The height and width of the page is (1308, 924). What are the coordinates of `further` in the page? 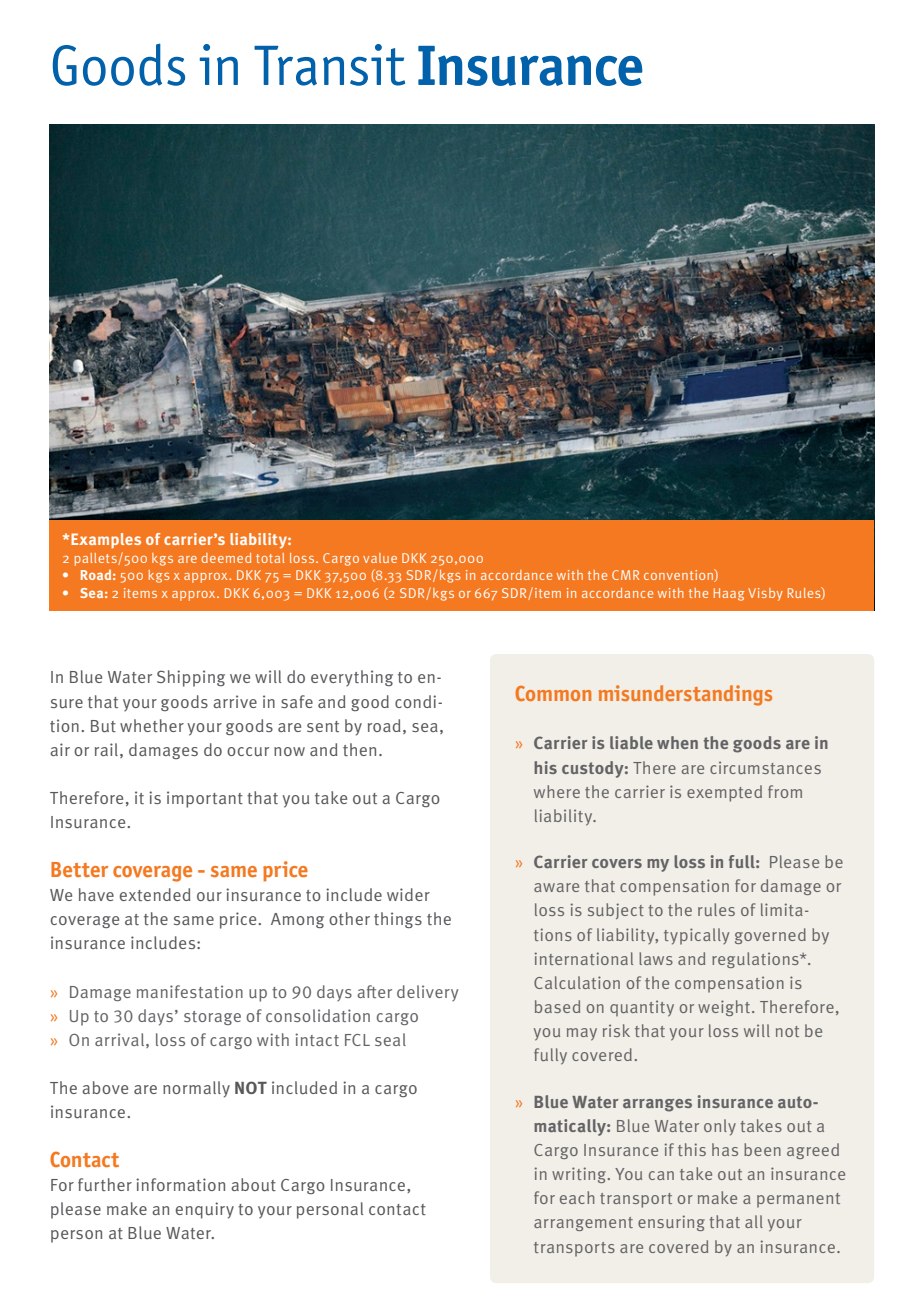 It's located at (105, 1185).
